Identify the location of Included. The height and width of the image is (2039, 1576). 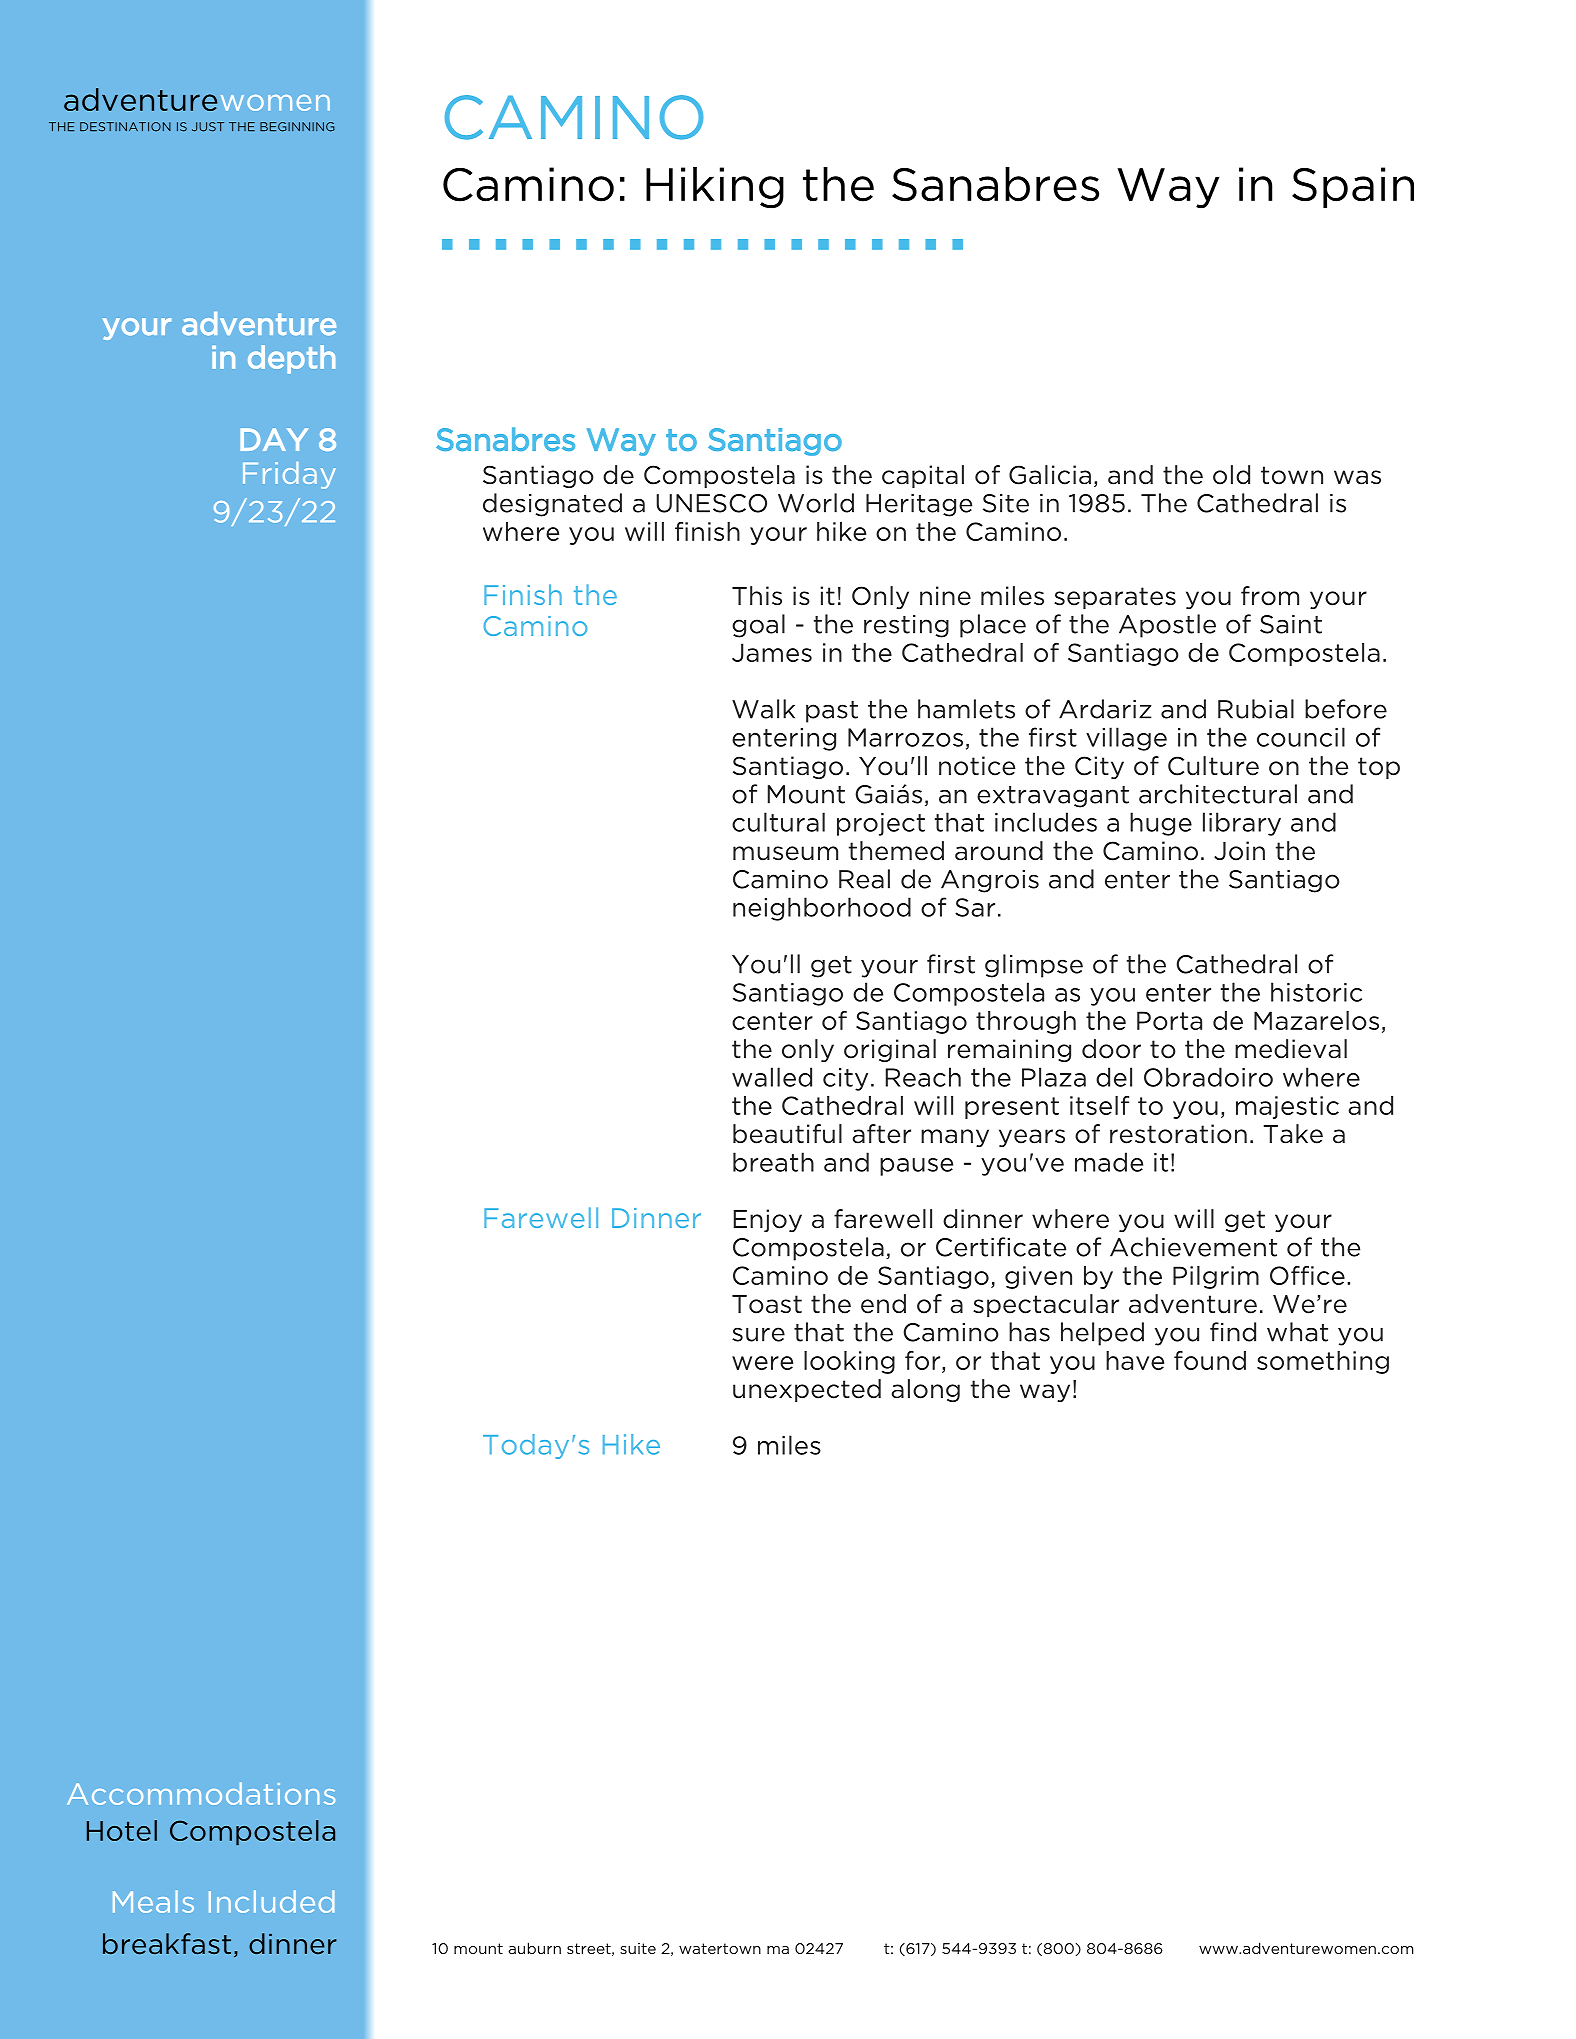
(271, 1901).
